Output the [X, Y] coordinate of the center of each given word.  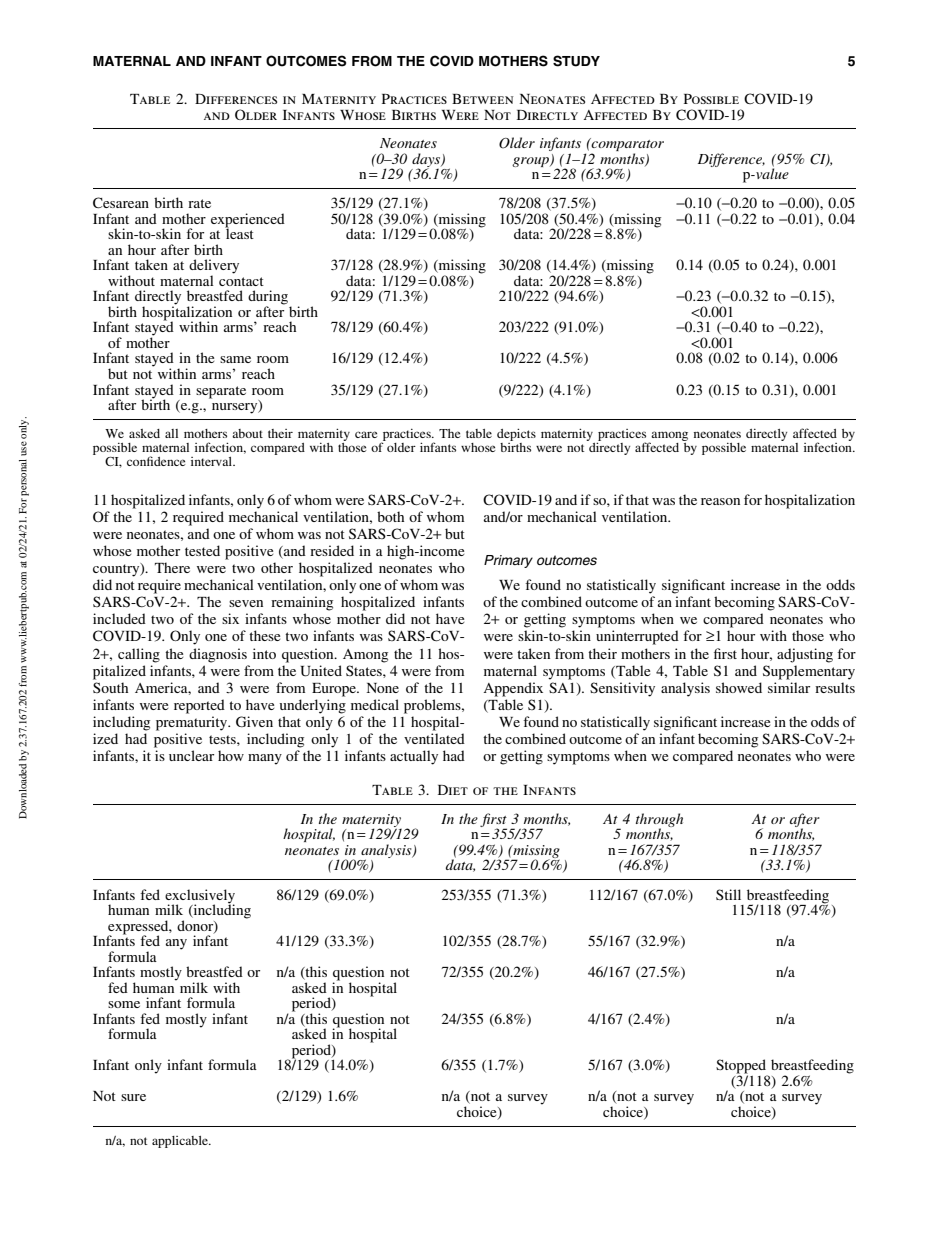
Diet [453, 790]
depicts [516, 436]
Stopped [742, 1067]
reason [720, 501]
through [659, 821]
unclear [191, 755]
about [247, 433]
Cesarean [121, 202]
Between [482, 99]
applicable [181, 1142]
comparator [627, 146]
